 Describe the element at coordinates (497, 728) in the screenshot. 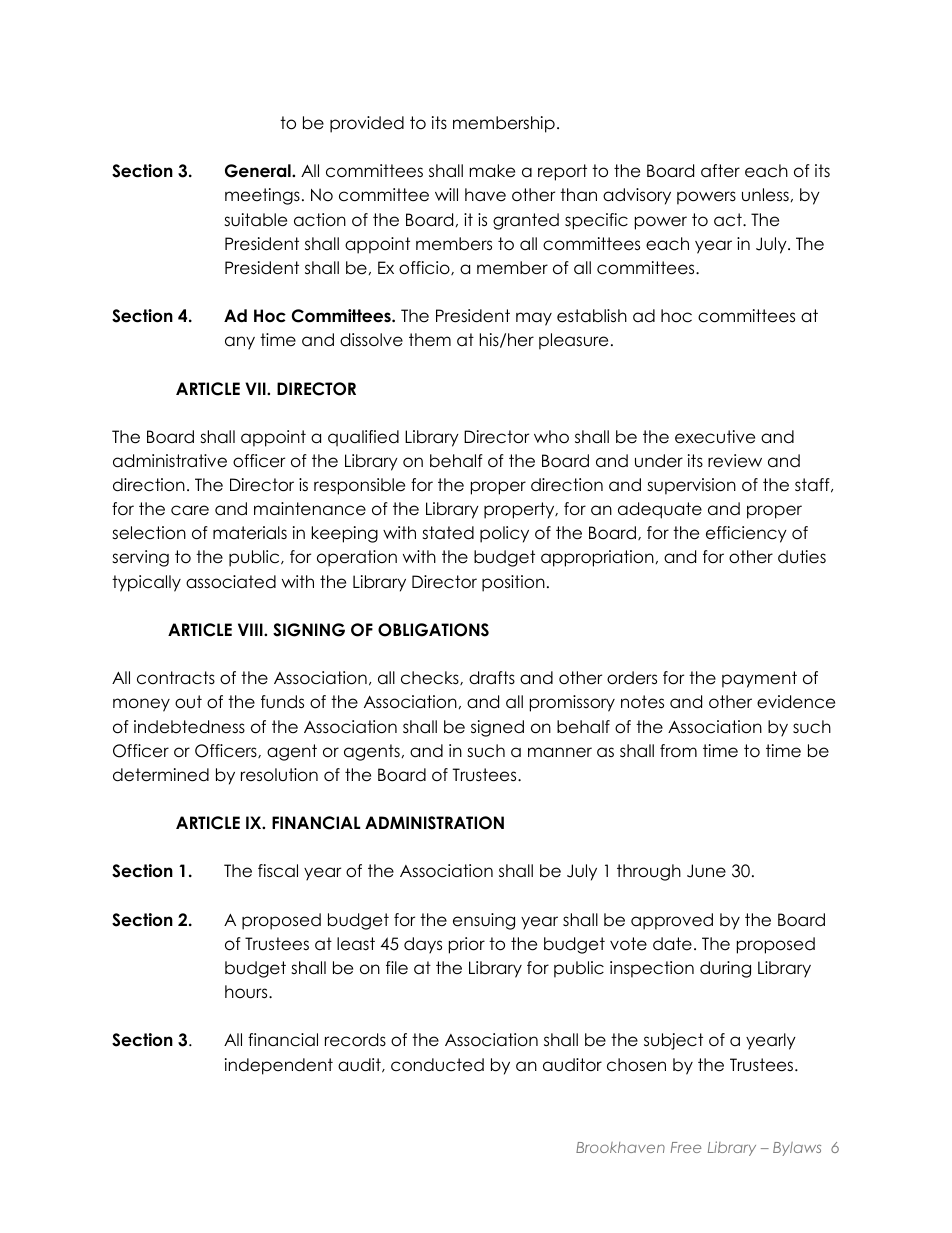

I see `signed` at that location.
